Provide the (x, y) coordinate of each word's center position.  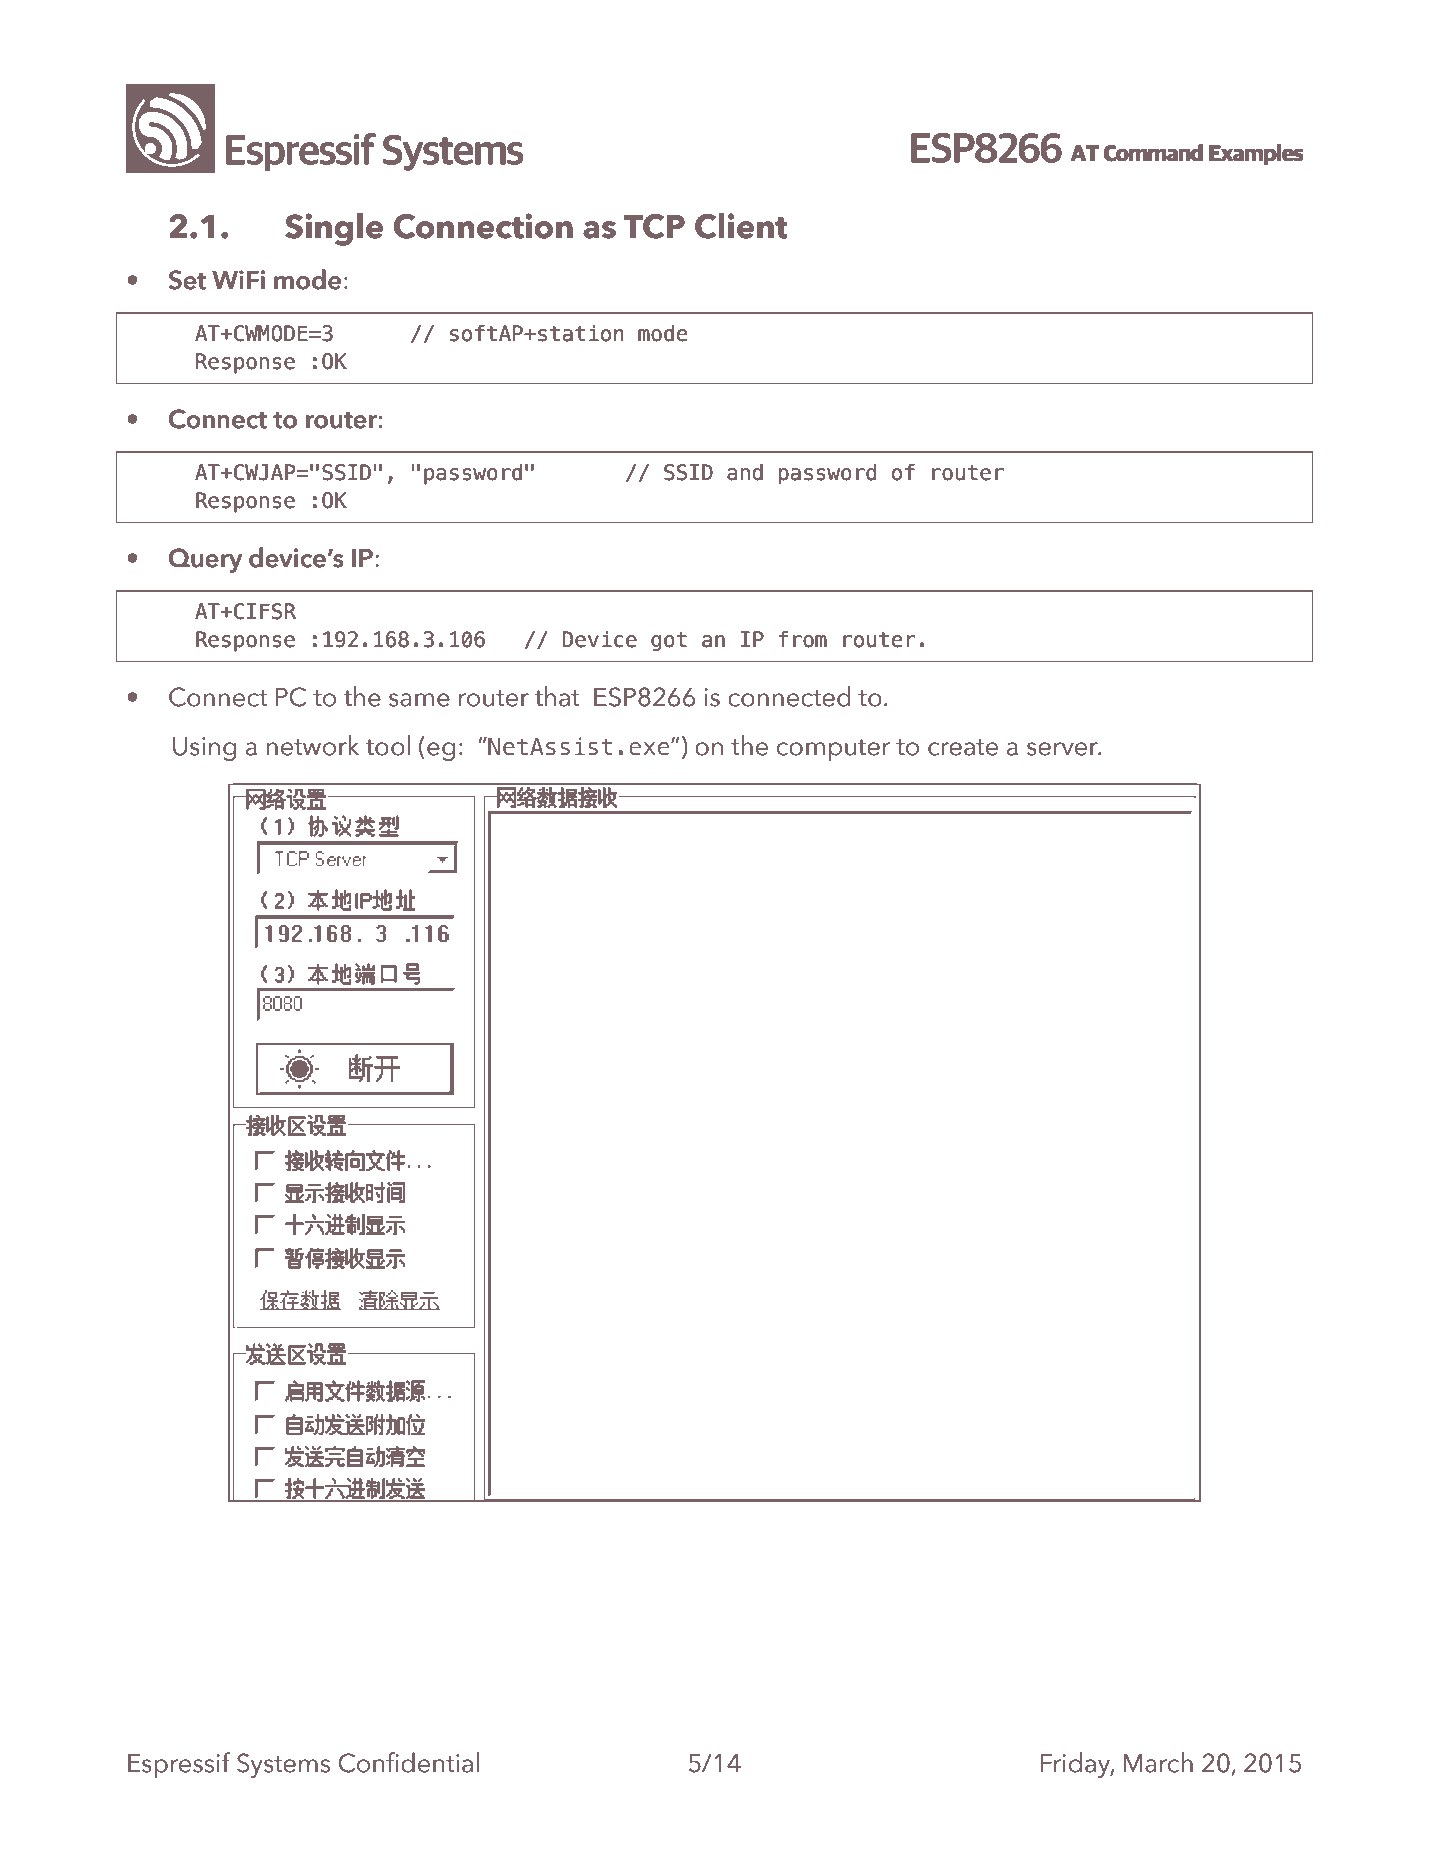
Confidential (409, 1762)
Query (205, 560)
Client (741, 226)
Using (204, 749)
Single (334, 229)
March (1158, 1762)
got (669, 642)
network (313, 745)
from (803, 639)
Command (1153, 153)
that (557, 696)
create (963, 747)
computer (833, 750)
